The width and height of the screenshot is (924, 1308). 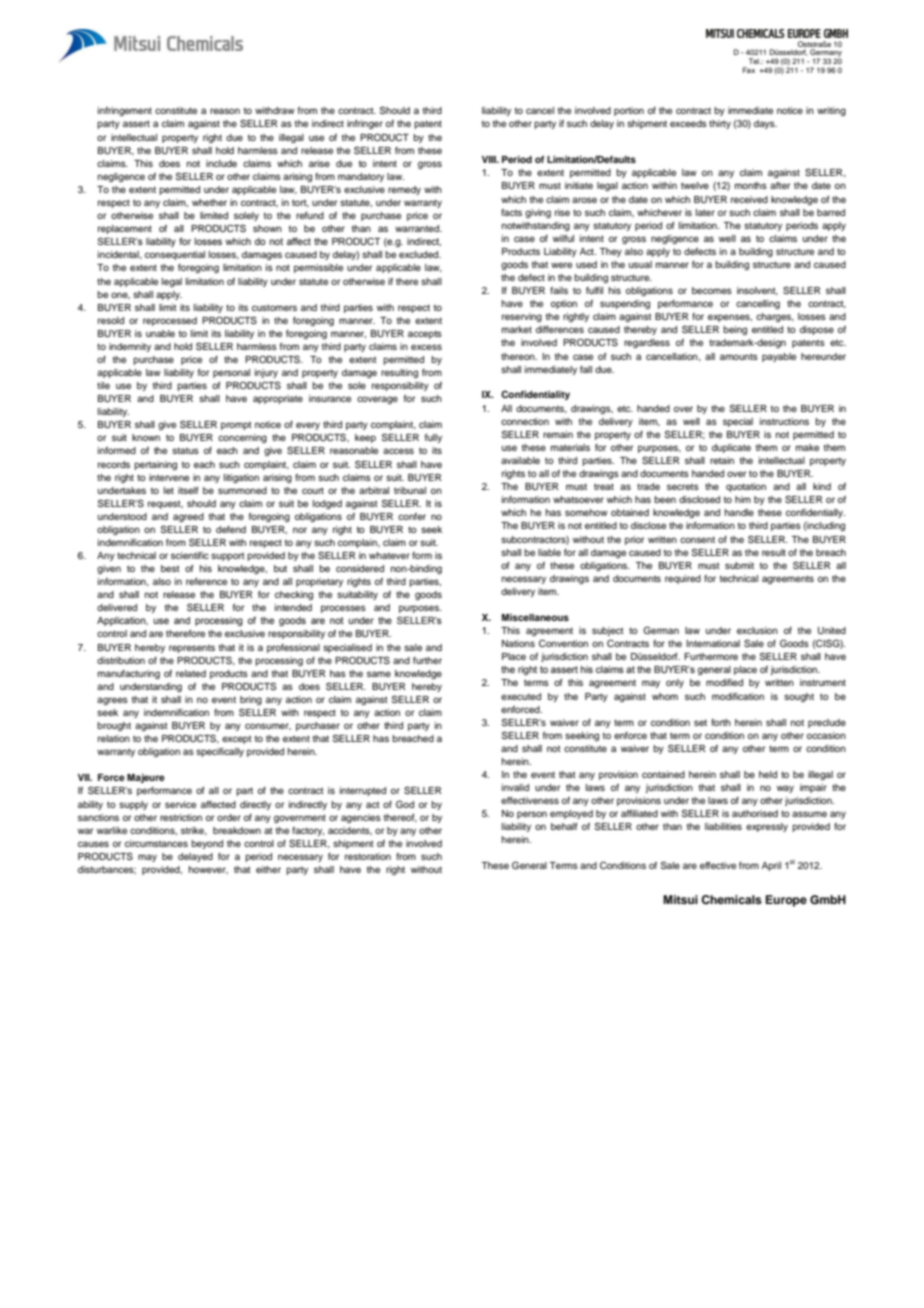 I want to click on infringement, so click(x=125, y=111).
